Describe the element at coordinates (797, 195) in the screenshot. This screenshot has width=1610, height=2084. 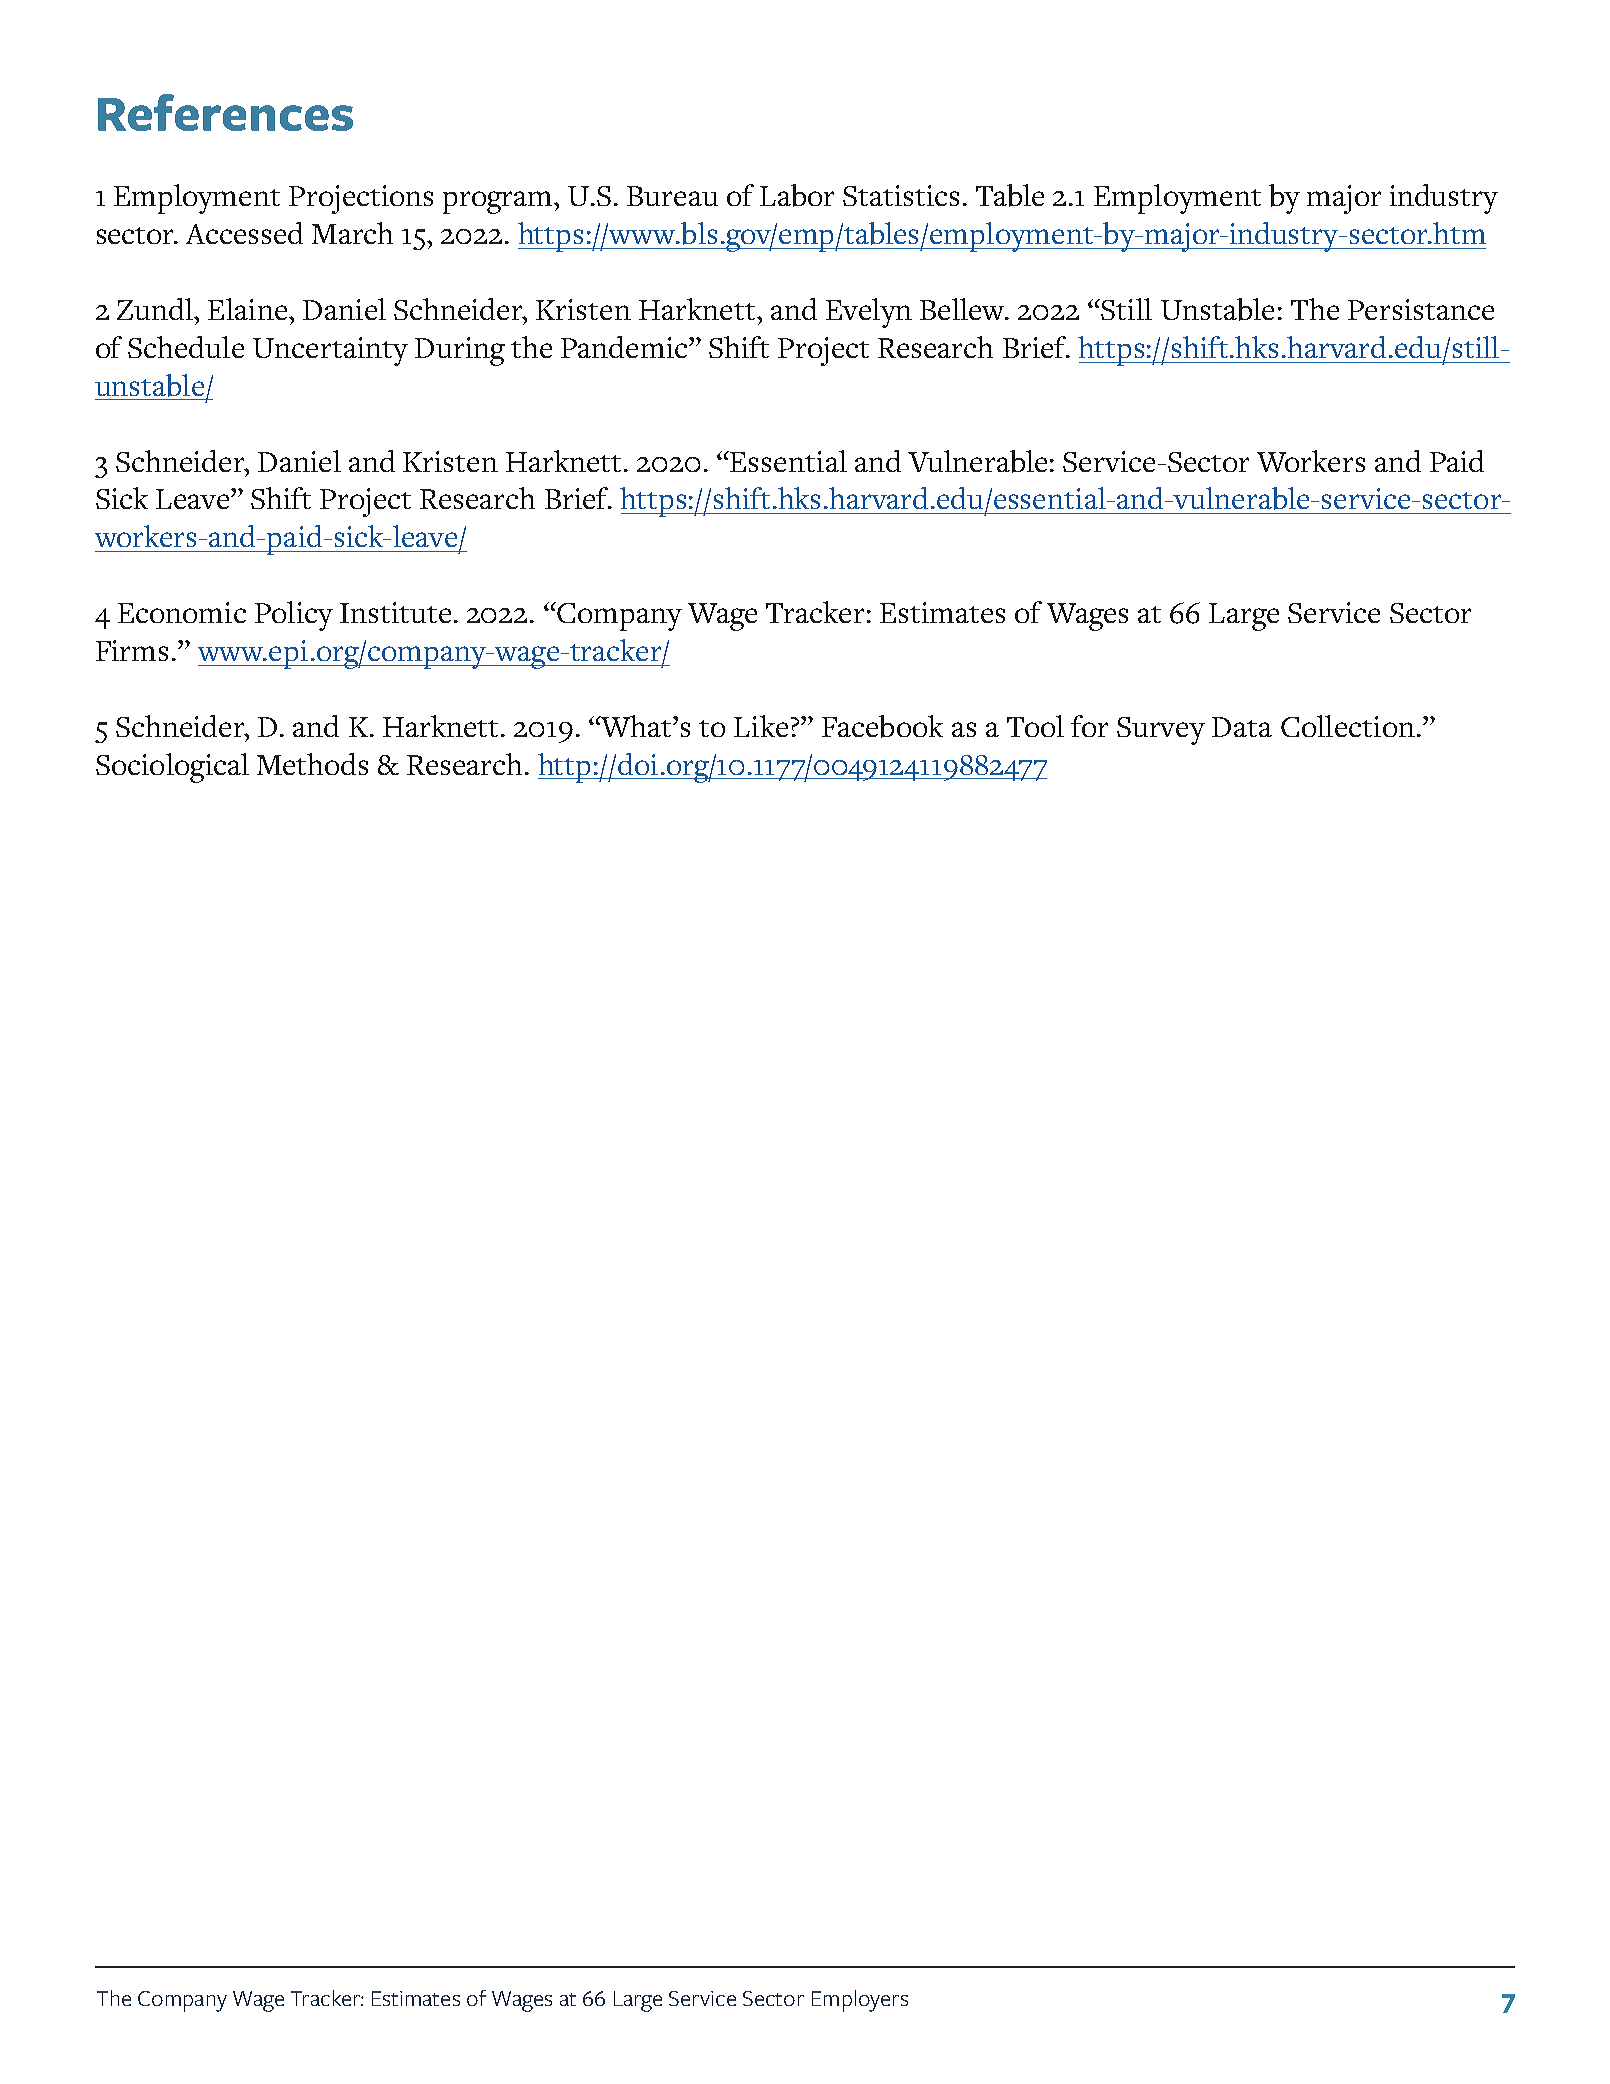
I see `Labor` at that location.
